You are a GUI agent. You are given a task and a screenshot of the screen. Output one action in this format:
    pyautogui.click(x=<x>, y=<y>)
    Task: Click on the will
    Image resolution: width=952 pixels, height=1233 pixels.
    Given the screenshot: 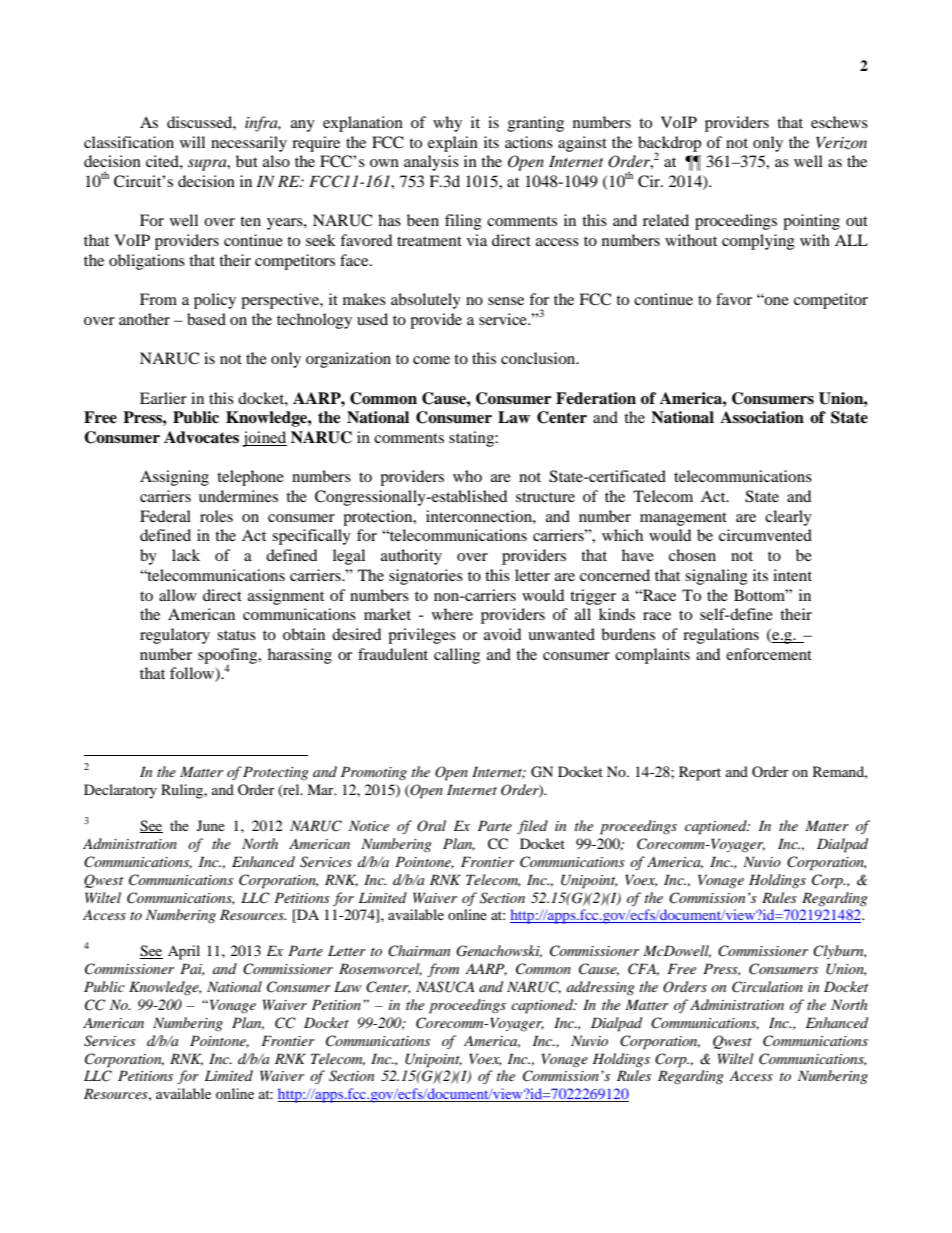 What is the action you would take?
    pyautogui.click(x=192, y=142)
